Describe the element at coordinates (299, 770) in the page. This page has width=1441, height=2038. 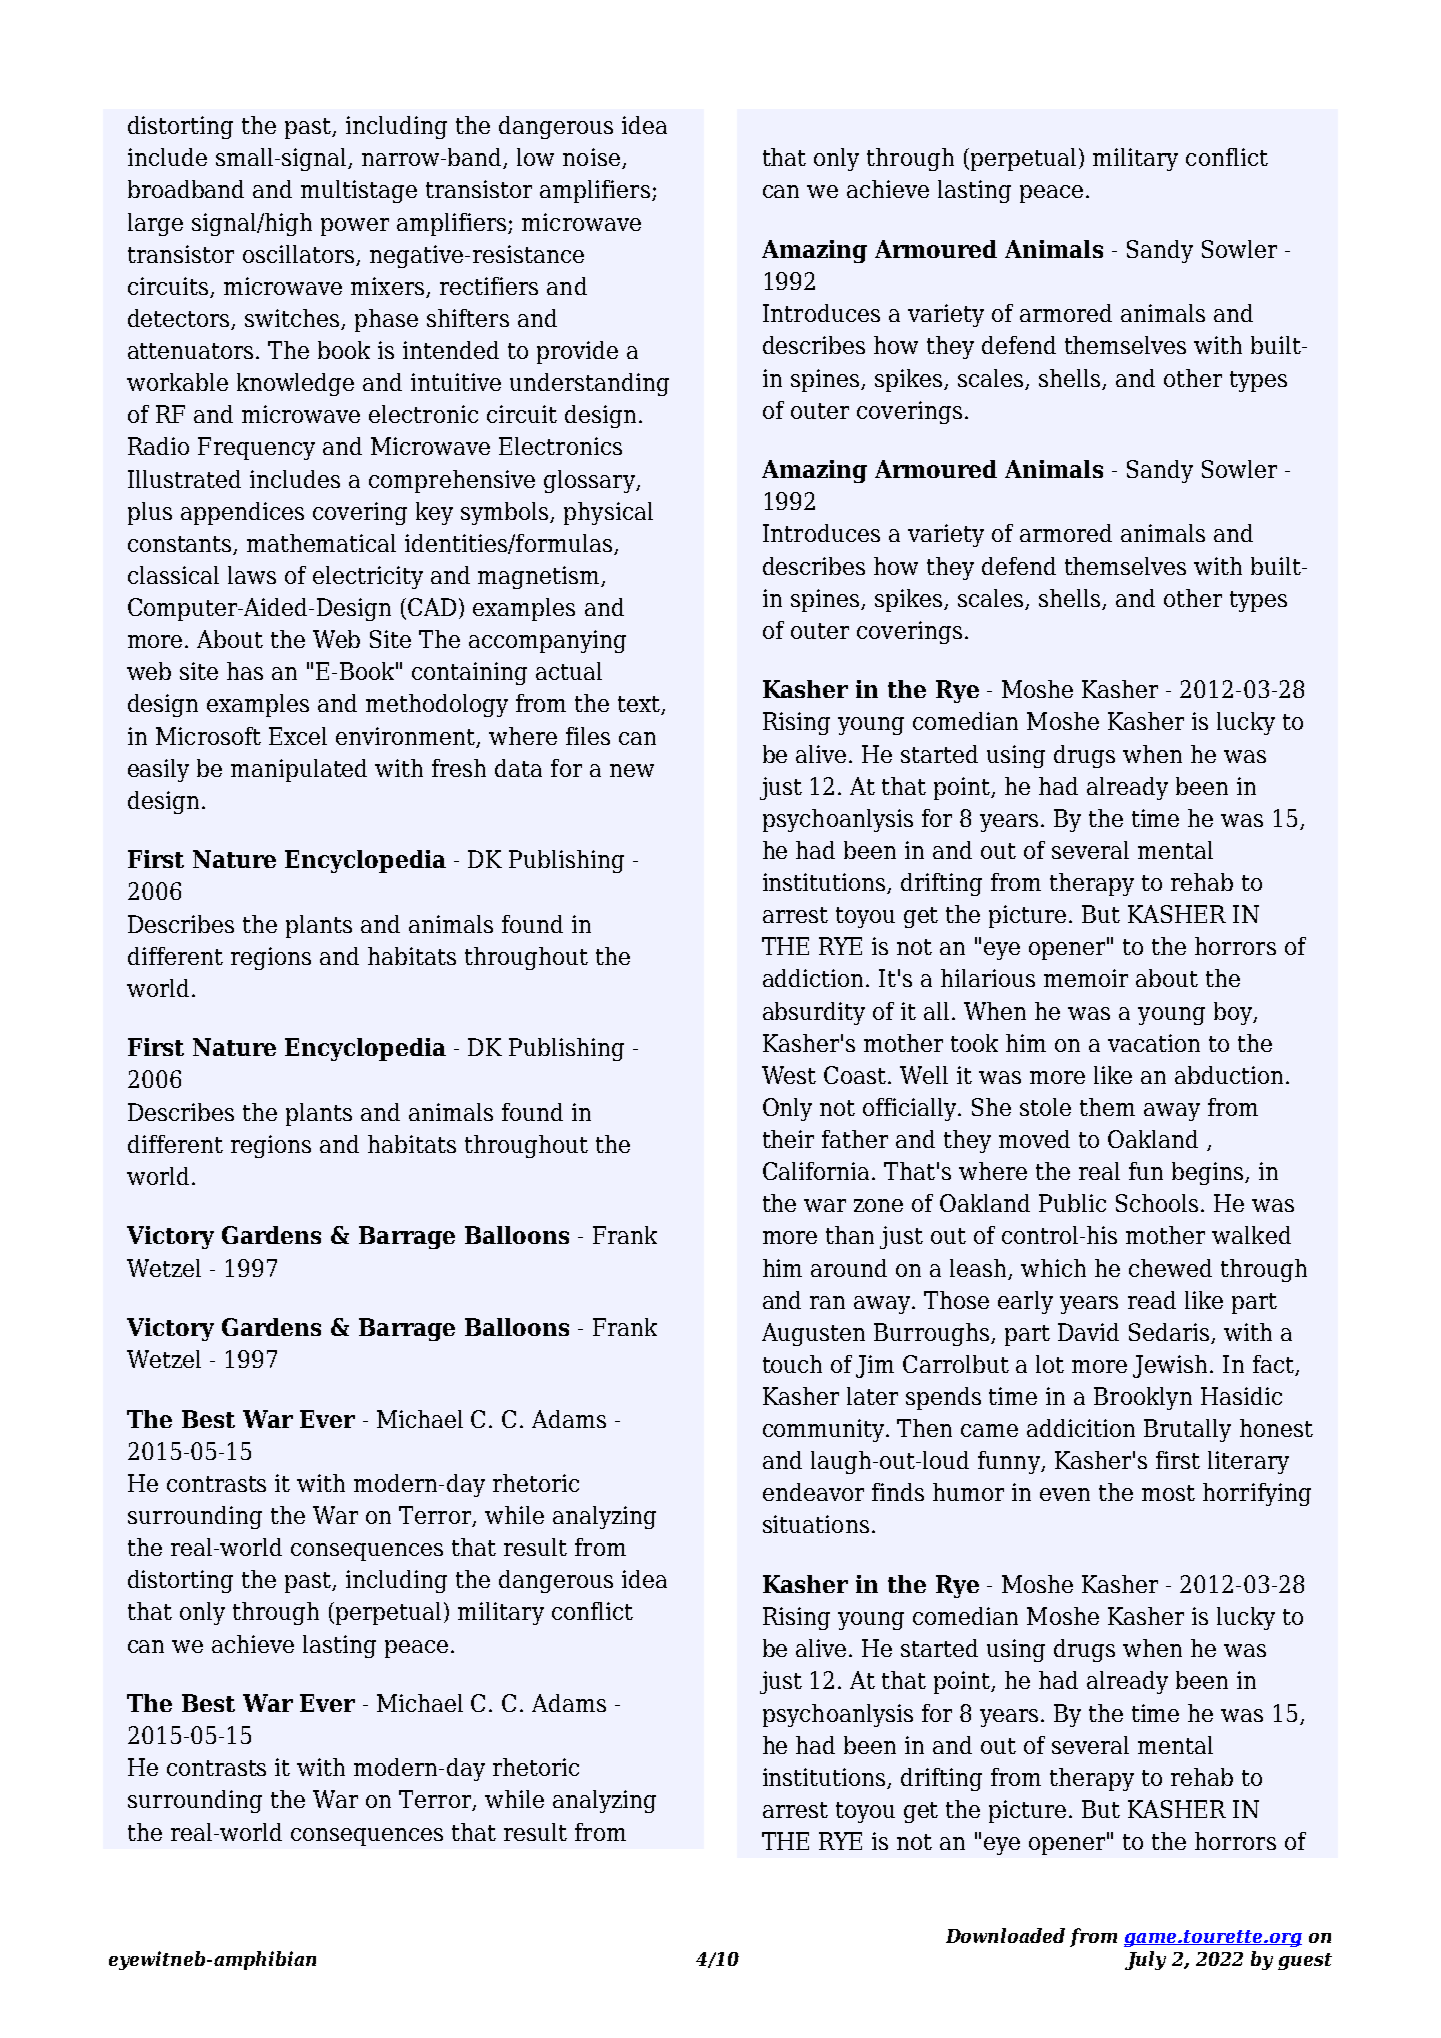
I see `manipulated` at that location.
